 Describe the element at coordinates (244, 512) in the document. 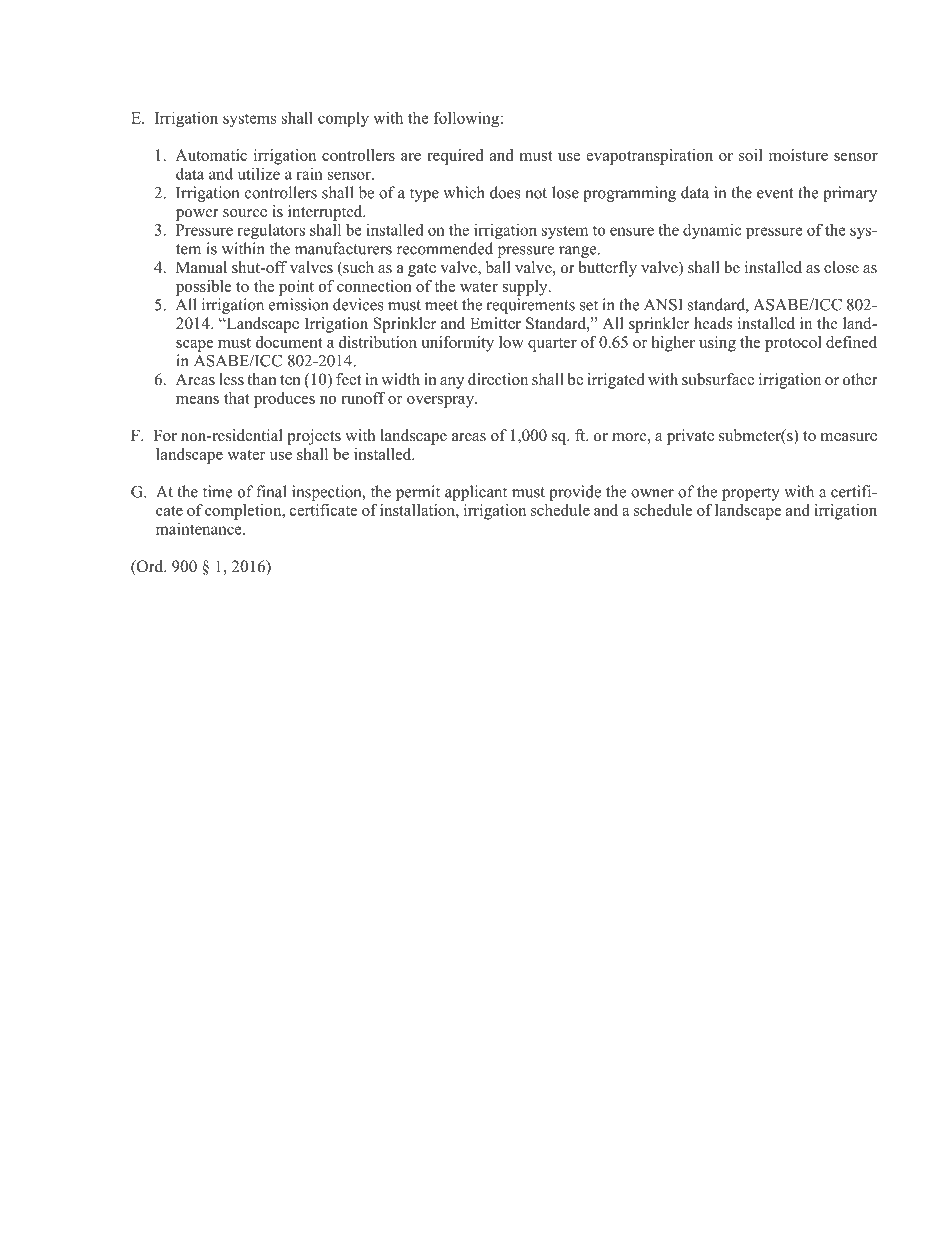

I see `completion` at that location.
